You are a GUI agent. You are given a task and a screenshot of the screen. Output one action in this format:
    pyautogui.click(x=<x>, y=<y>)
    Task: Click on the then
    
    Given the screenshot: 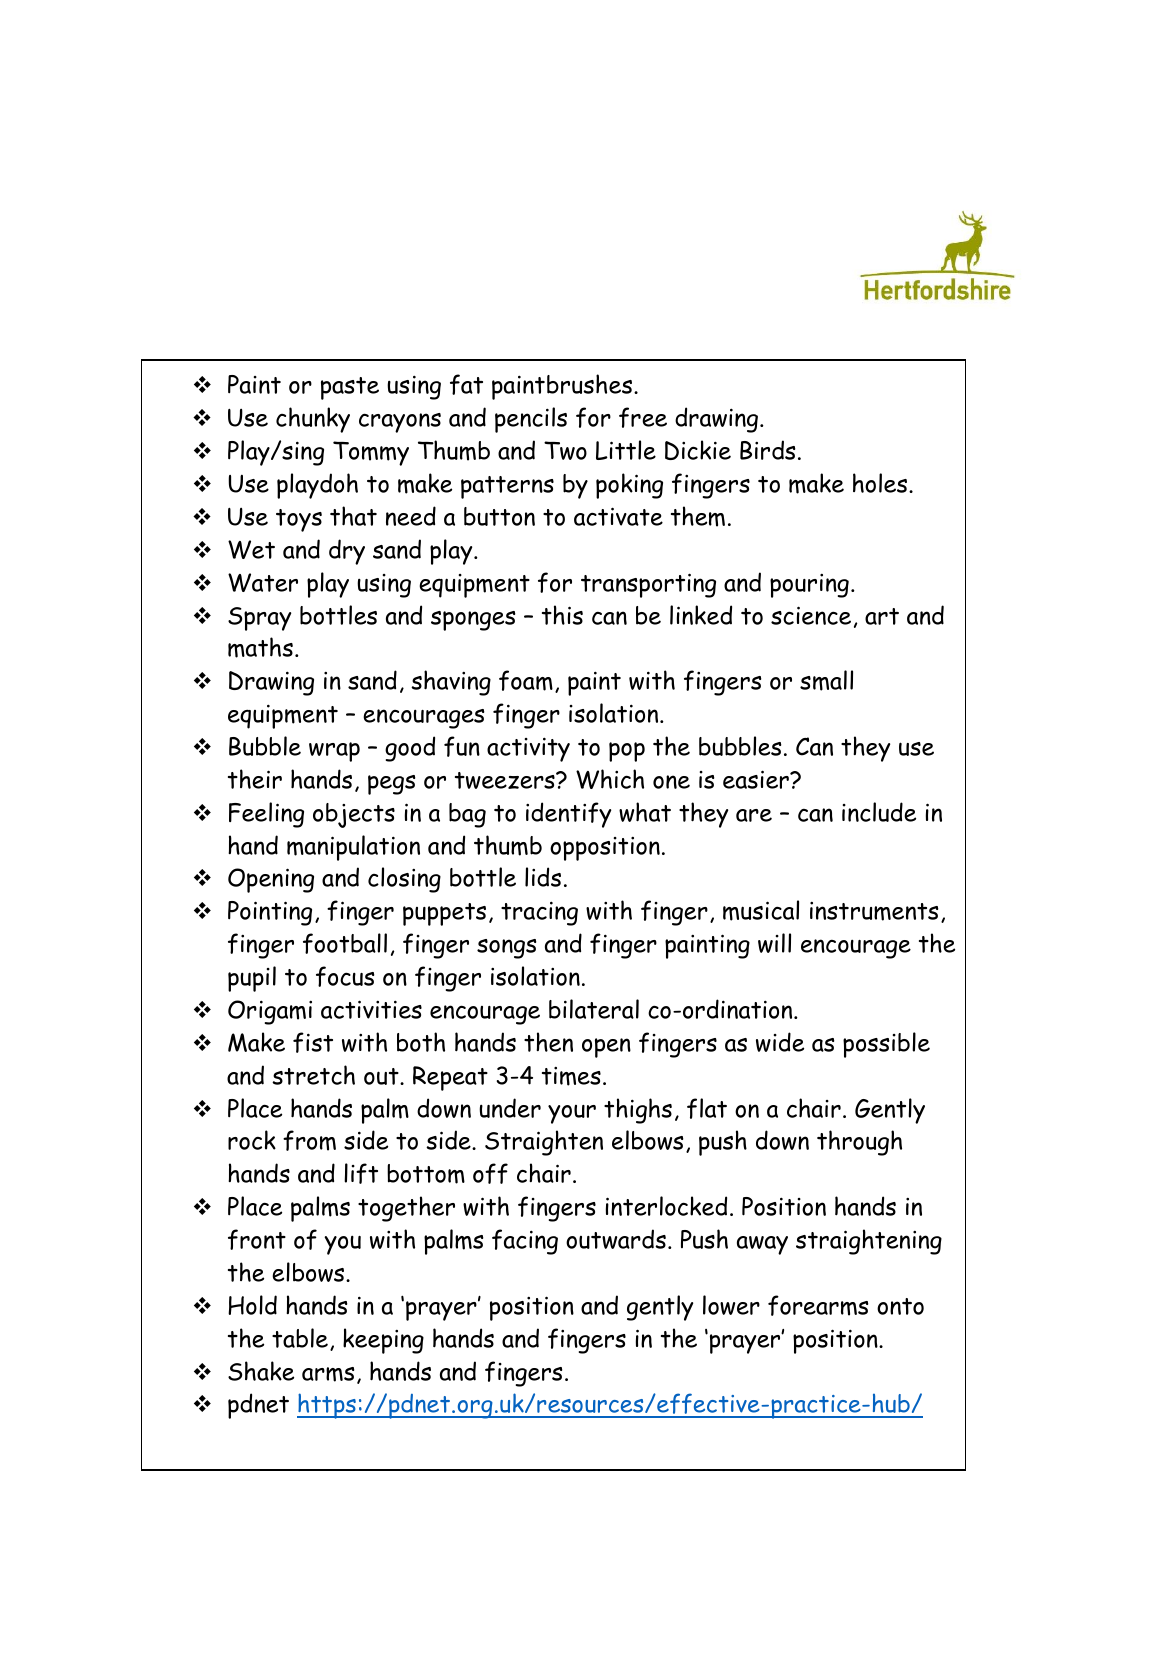 What is the action you would take?
    pyautogui.click(x=548, y=1042)
